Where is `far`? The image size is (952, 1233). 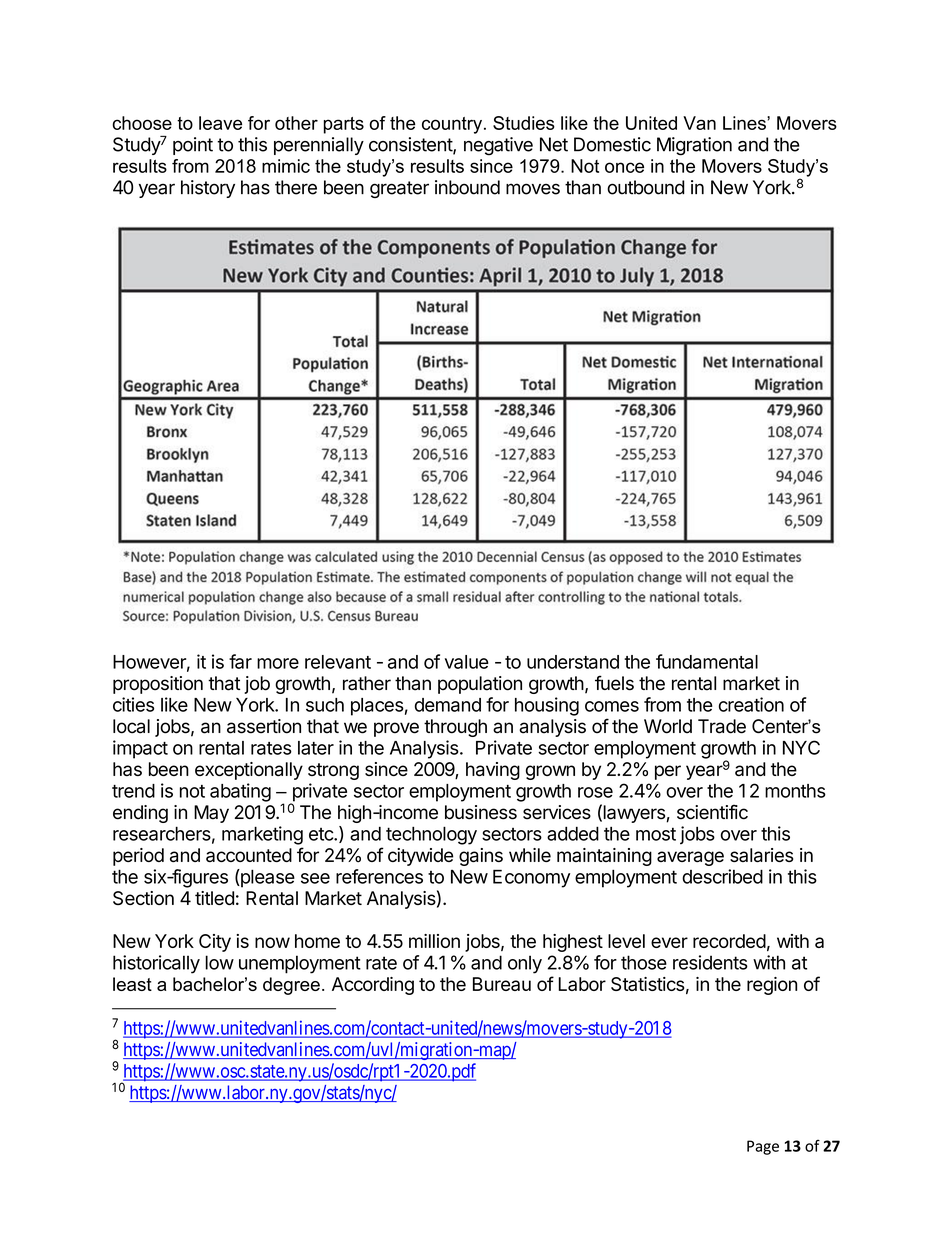
far is located at coordinates (240, 661).
